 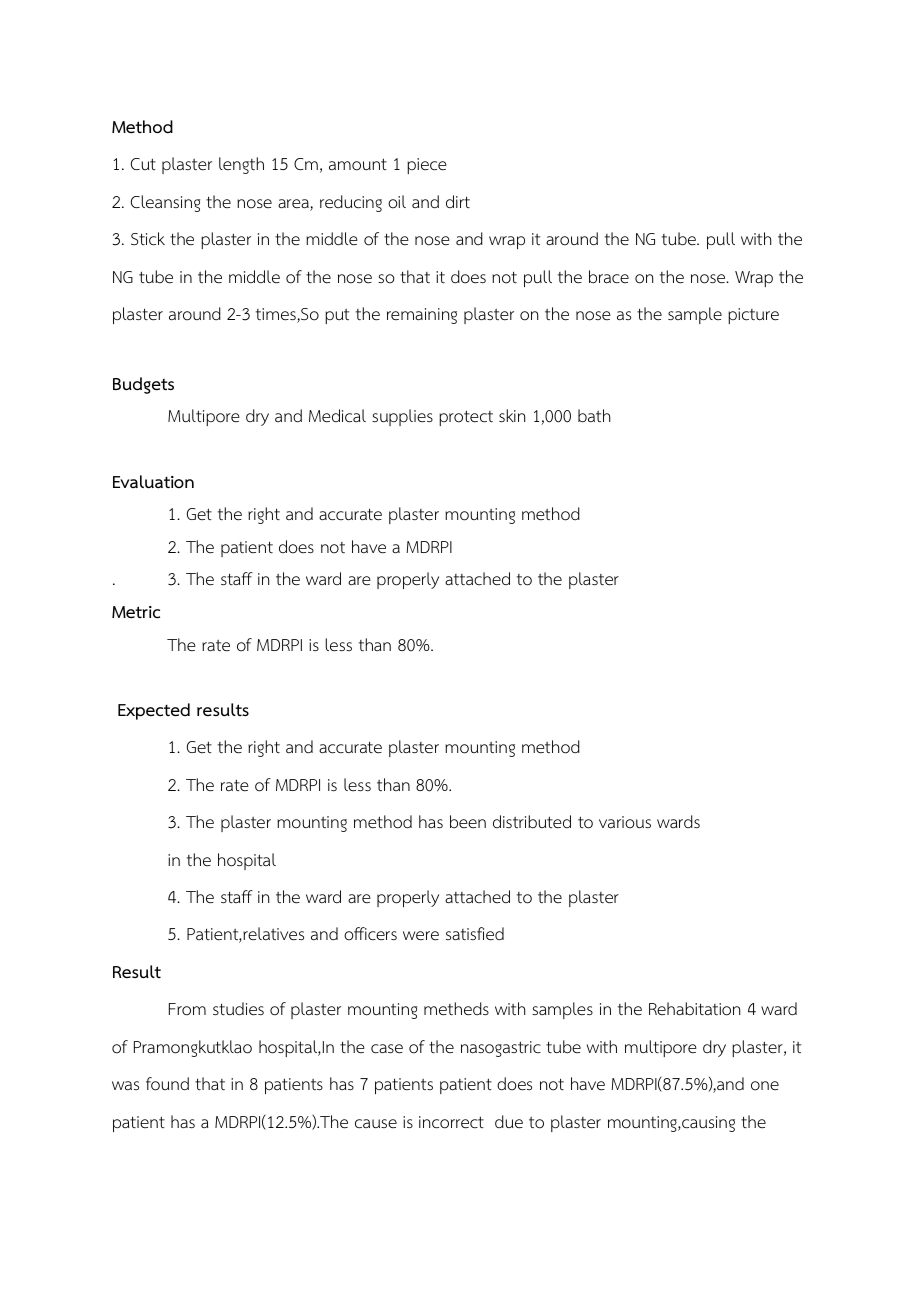 What do you see at coordinates (765, 1086) in the page?
I see `one` at bounding box center [765, 1086].
